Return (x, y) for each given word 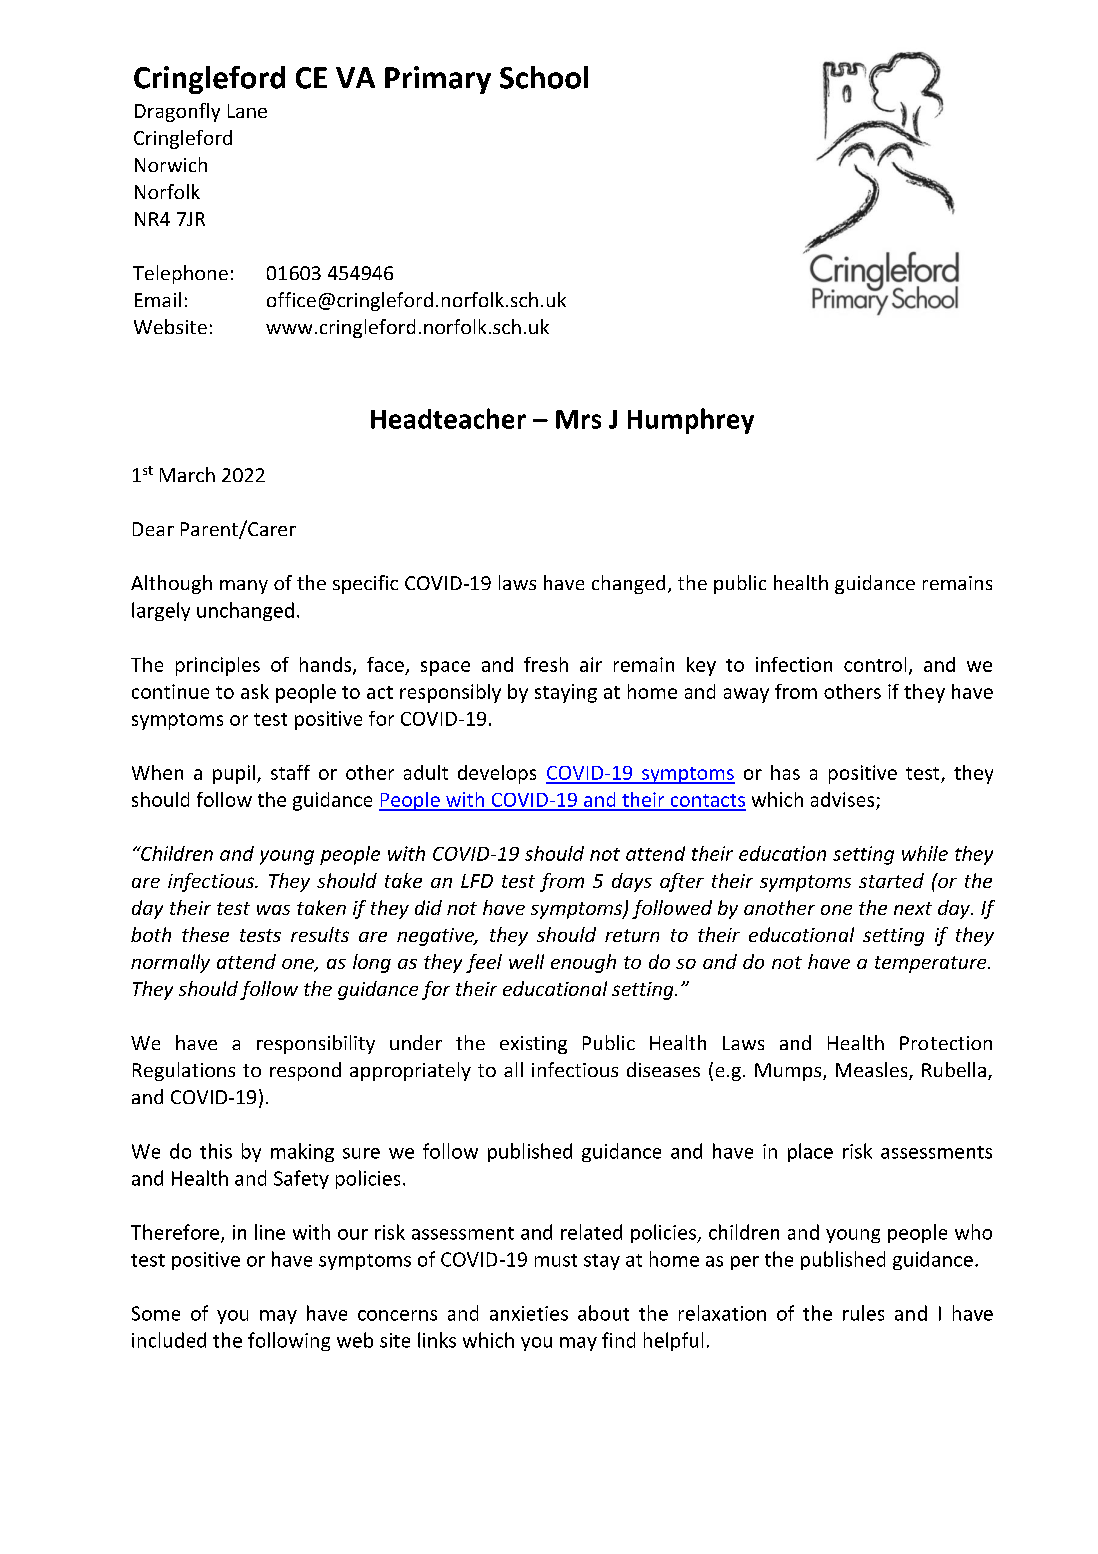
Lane (247, 111)
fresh (546, 664)
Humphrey (691, 421)
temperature (932, 964)
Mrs (578, 419)
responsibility (316, 1044)
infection (794, 664)
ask (255, 691)
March (187, 474)
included (169, 1340)
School (544, 77)
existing (533, 1045)
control (875, 664)
